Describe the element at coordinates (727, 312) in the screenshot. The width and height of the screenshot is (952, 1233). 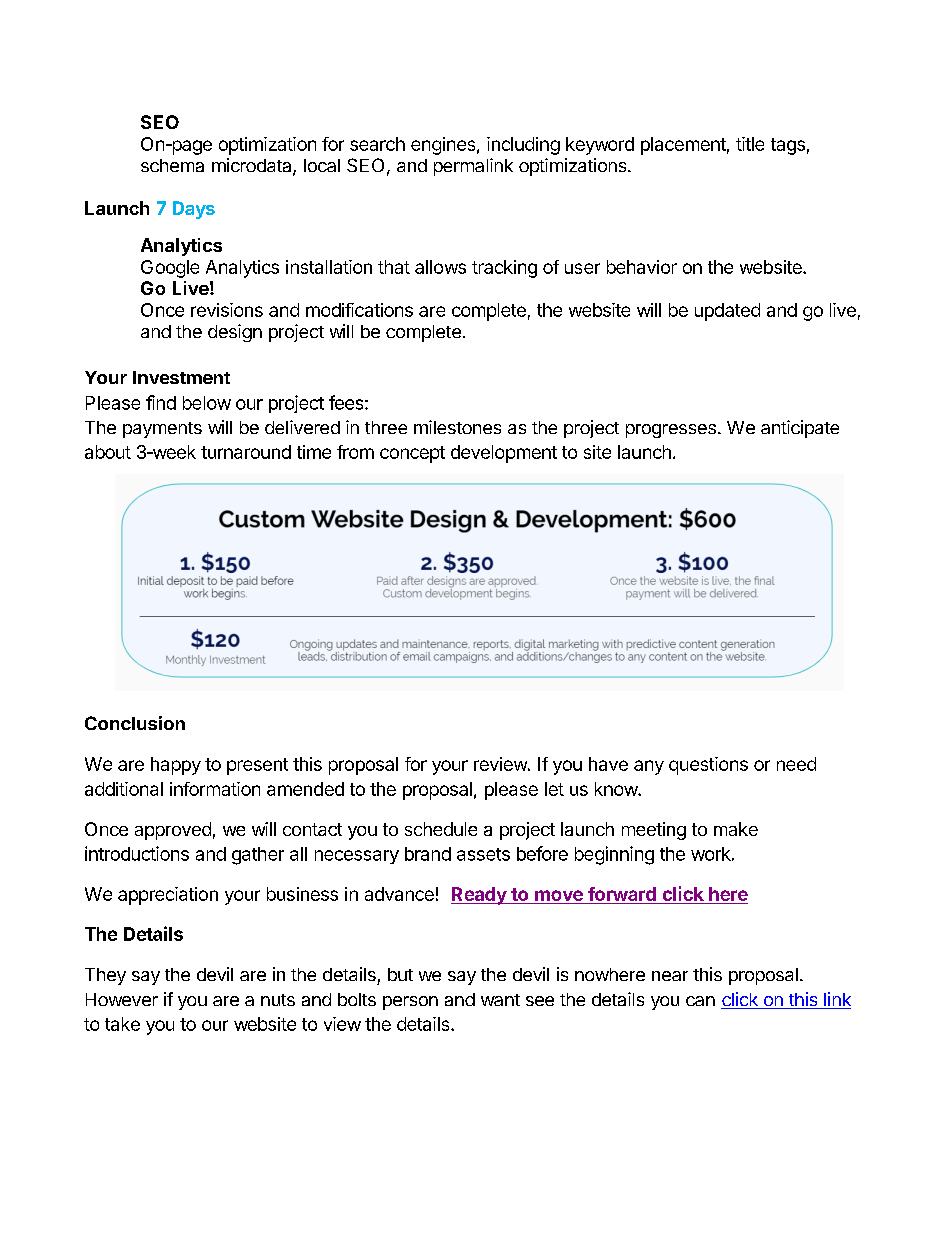
I see `updated` at that location.
